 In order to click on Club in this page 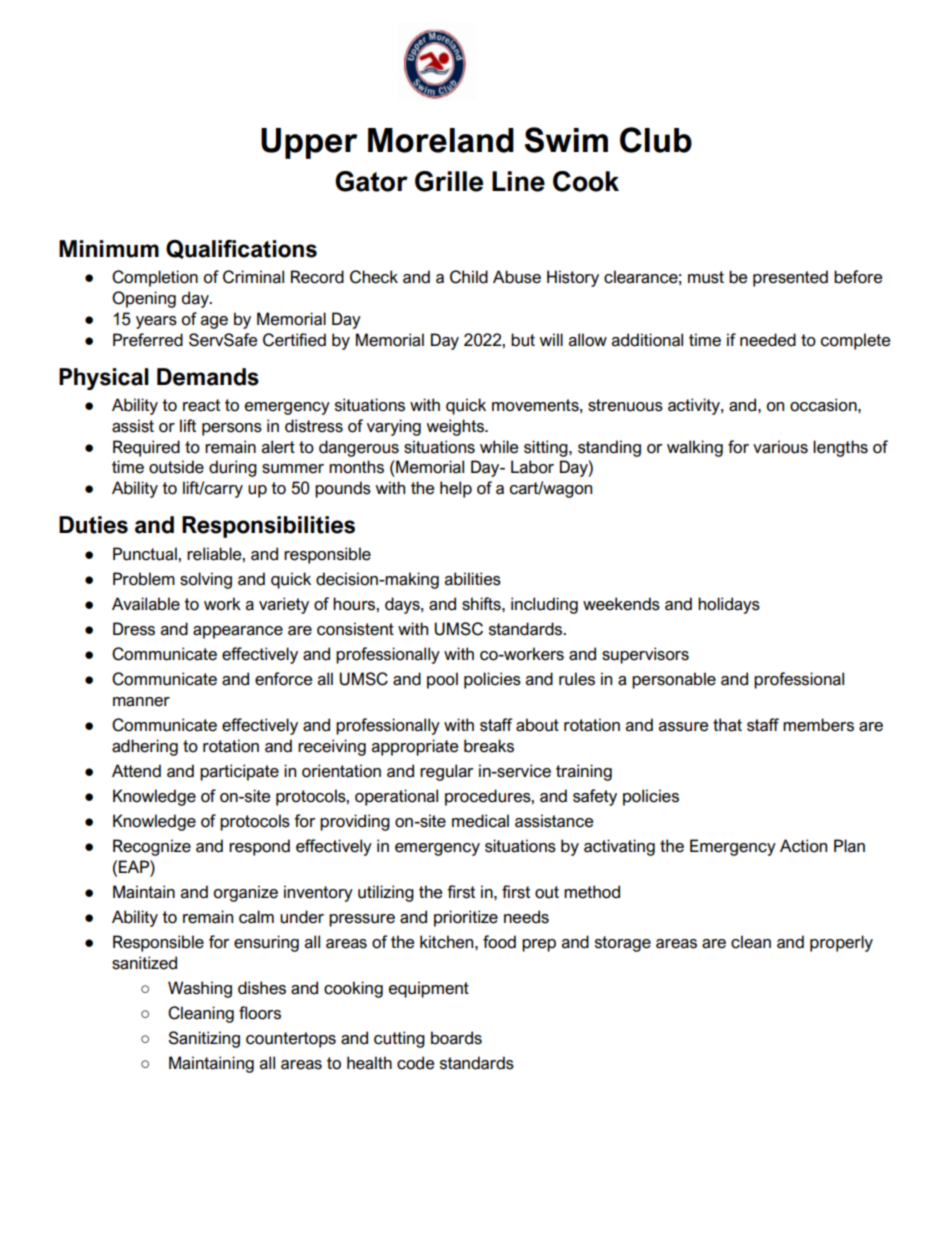, I will do `click(656, 140)`.
